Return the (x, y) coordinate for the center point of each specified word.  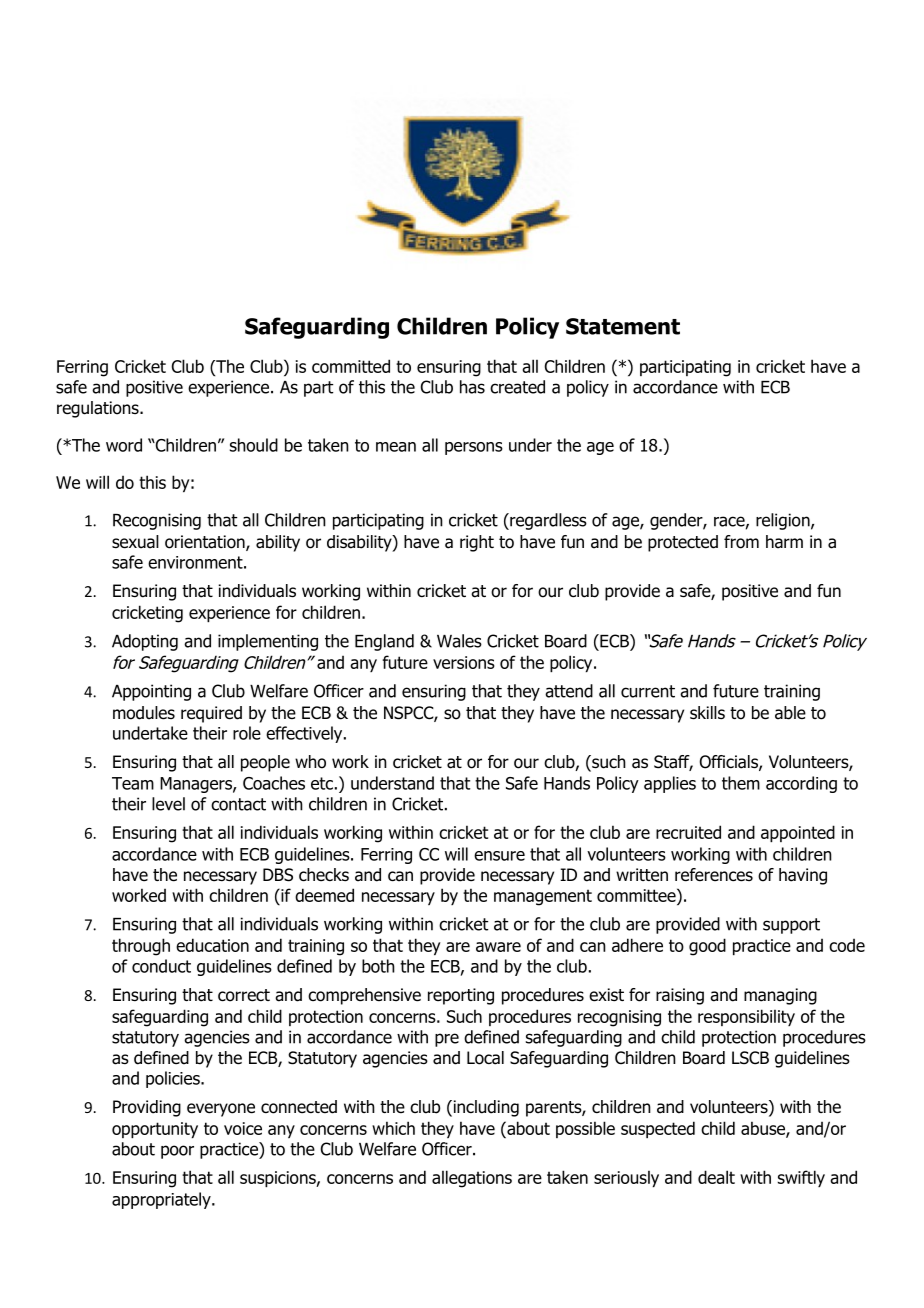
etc (322, 783)
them (741, 783)
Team (133, 783)
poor (177, 1152)
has (472, 387)
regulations (99, 409)
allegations (472, 1179)
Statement (623, 326)
